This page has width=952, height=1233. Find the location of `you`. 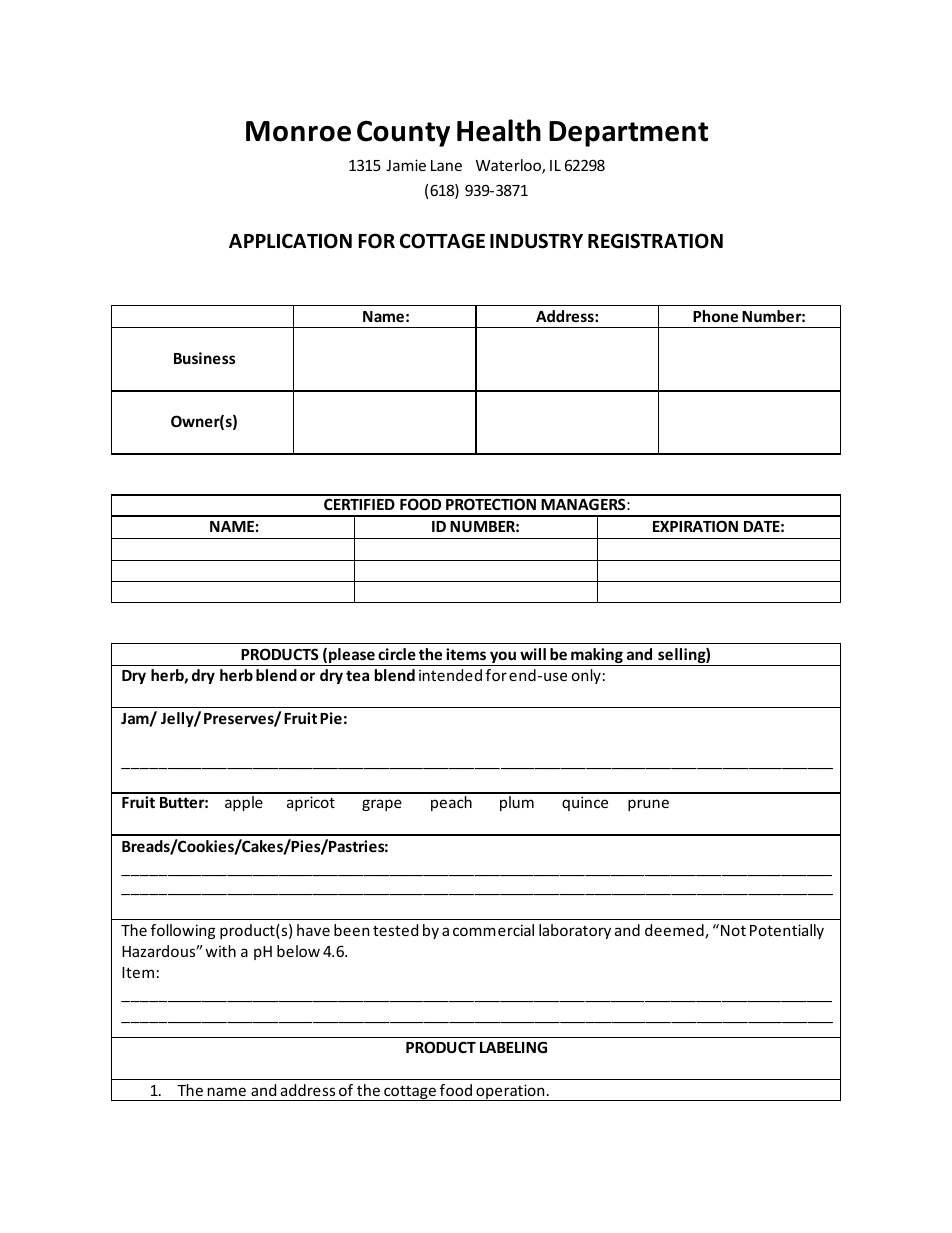

you is located at coordinates (503, 658).
